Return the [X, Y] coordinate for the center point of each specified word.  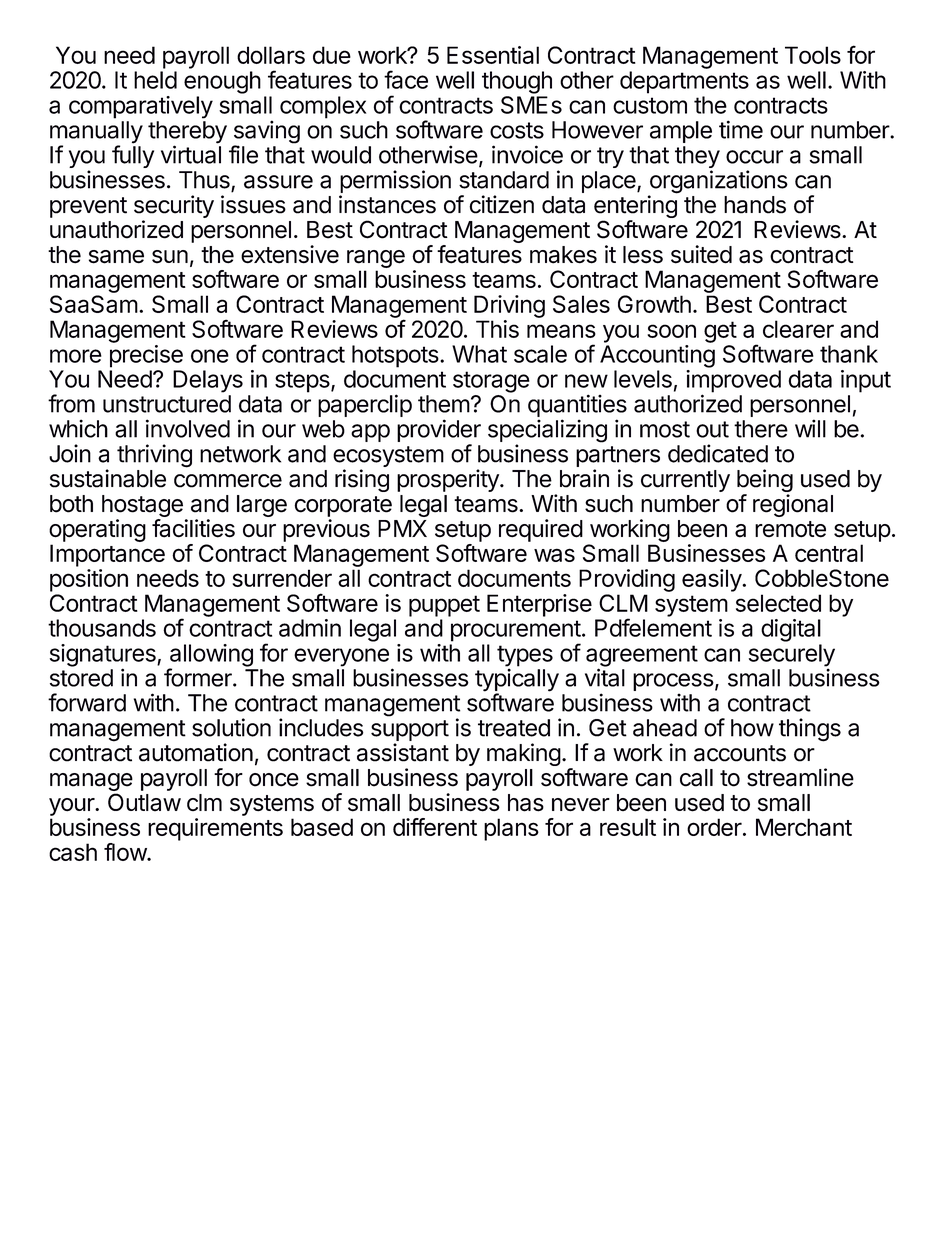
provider [439, 432]
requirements [215, 829]
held [155, 80]
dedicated [718, 453]
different [435, 827]
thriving [154, 456]
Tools [813, 55]
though [517, 82]
